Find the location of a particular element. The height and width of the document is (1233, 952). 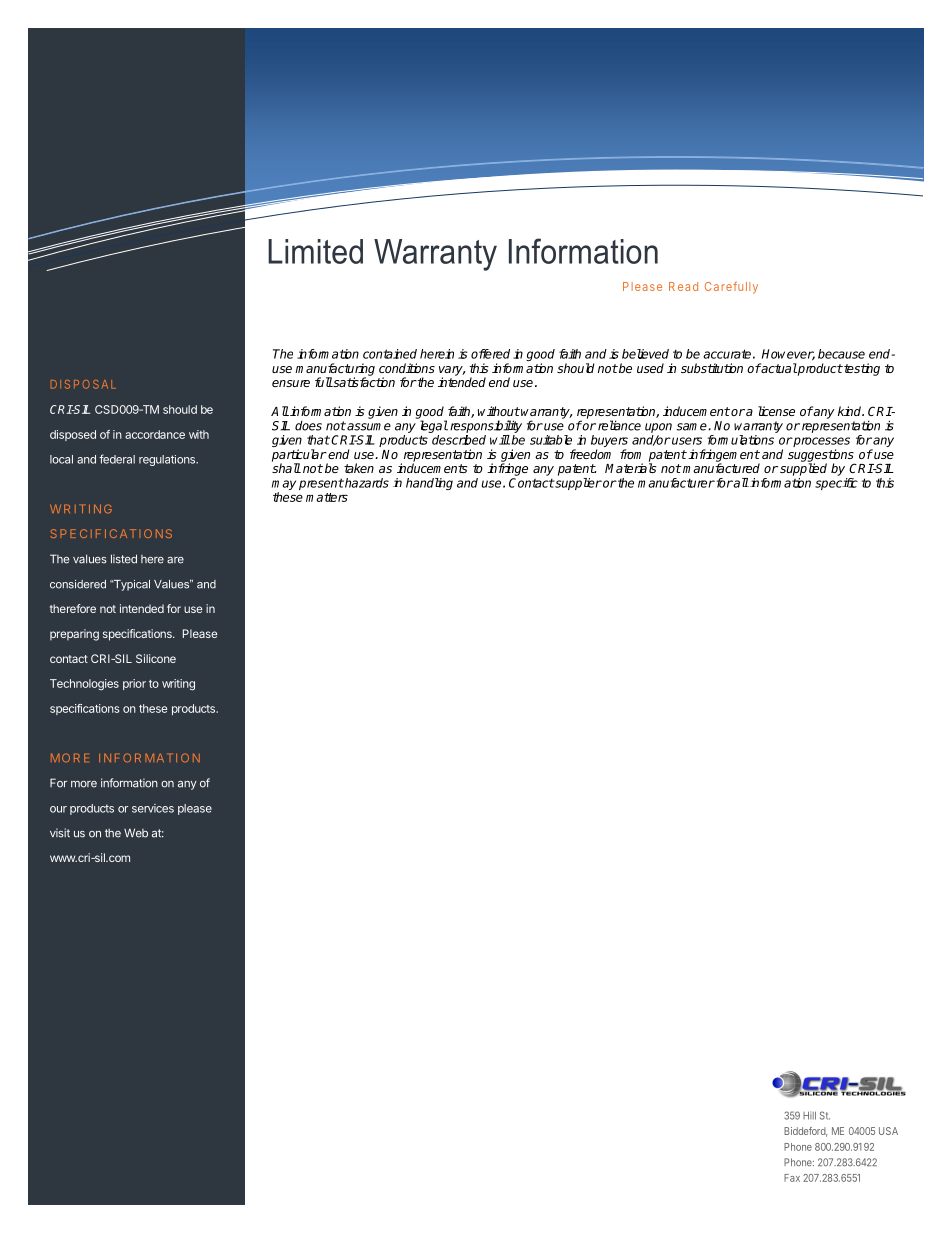

Hill is located at coordinates (809, 1115).
